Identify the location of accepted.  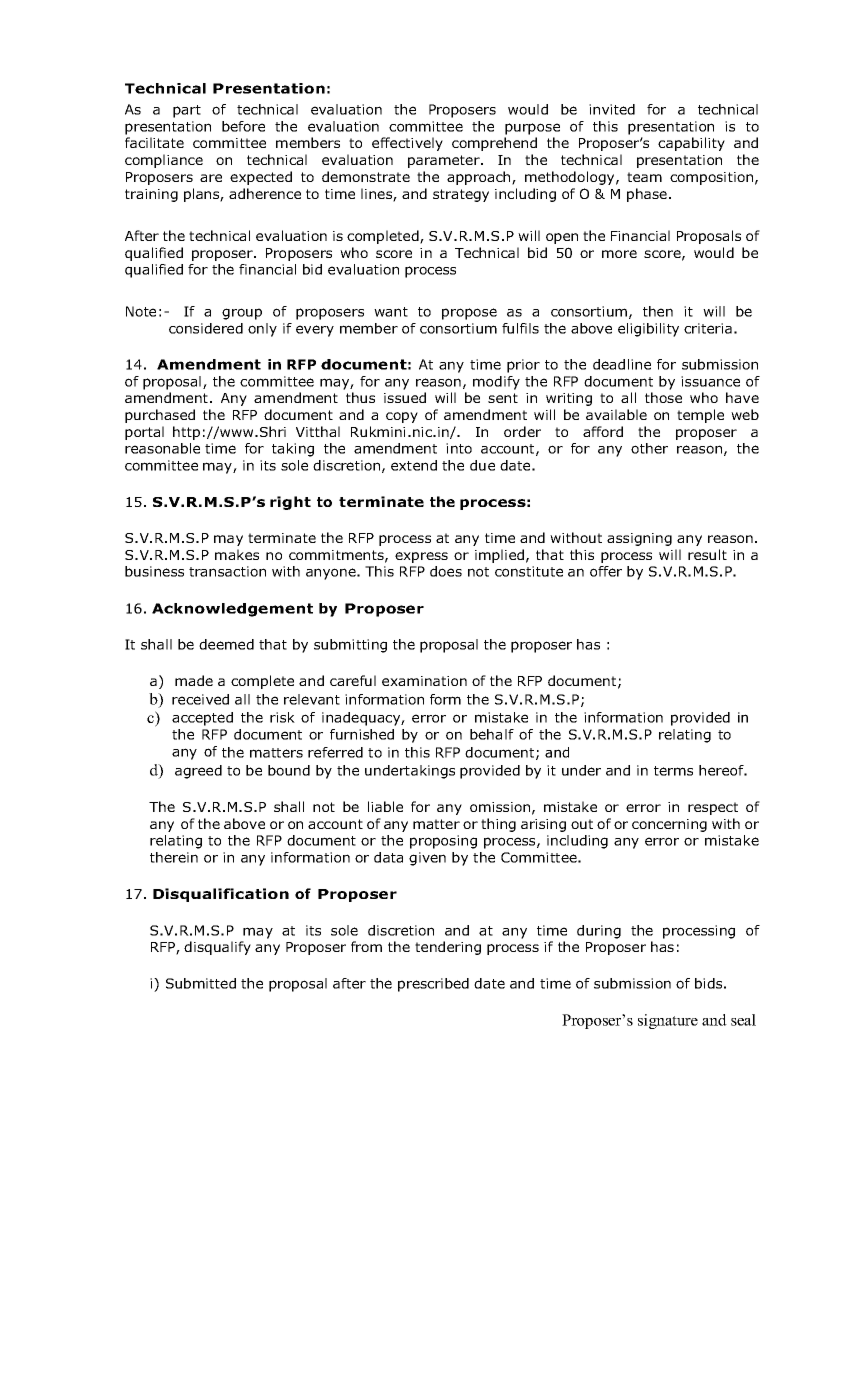
(202, 719).
